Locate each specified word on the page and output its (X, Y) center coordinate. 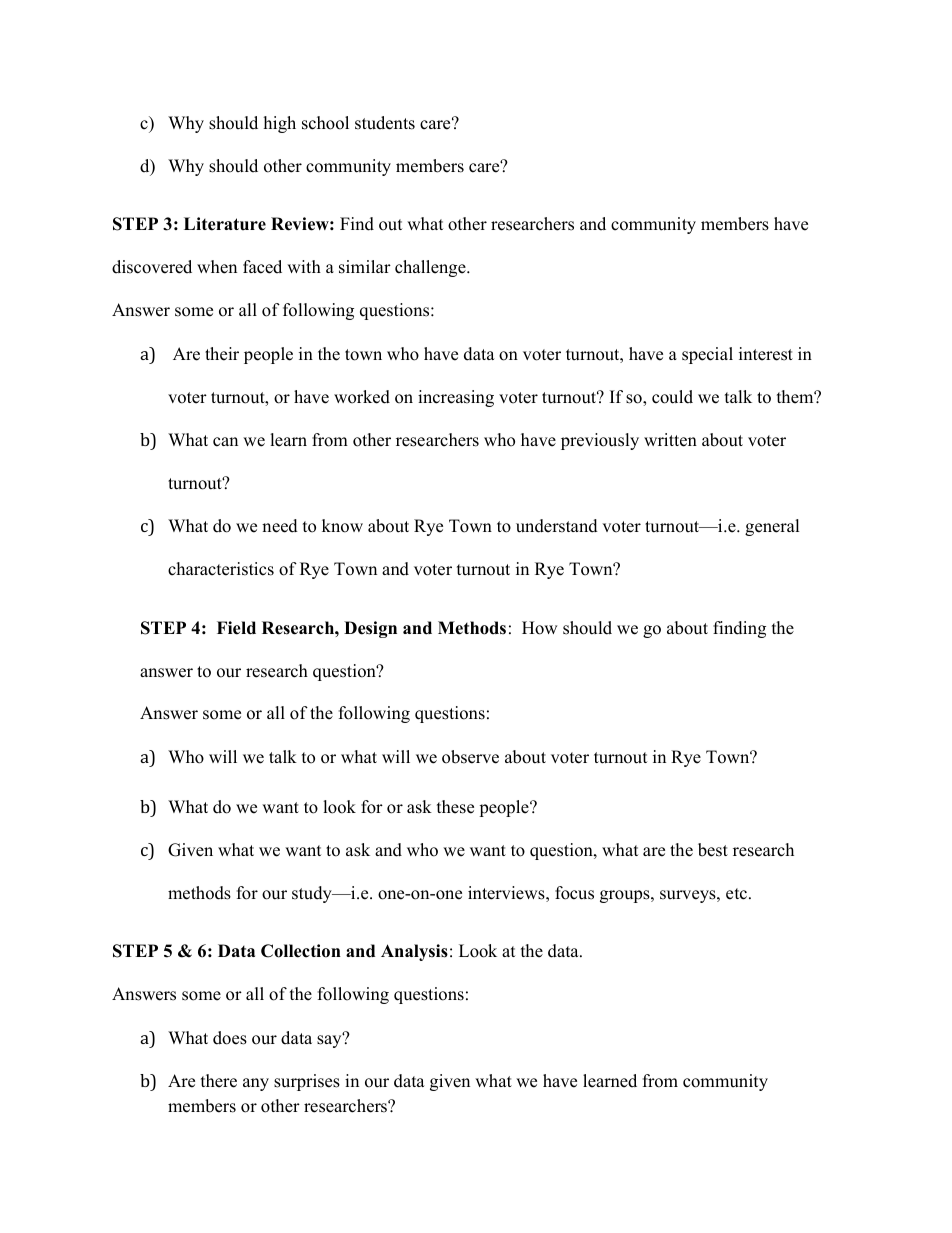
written (670, 440)
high (280, 124)
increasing (456, 398)
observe (470, 757)
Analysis (414, 952)
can (225, 442)
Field (236, 628)
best (713, 850)
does (230, 1038)
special (707, 355)
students (385, 123)
